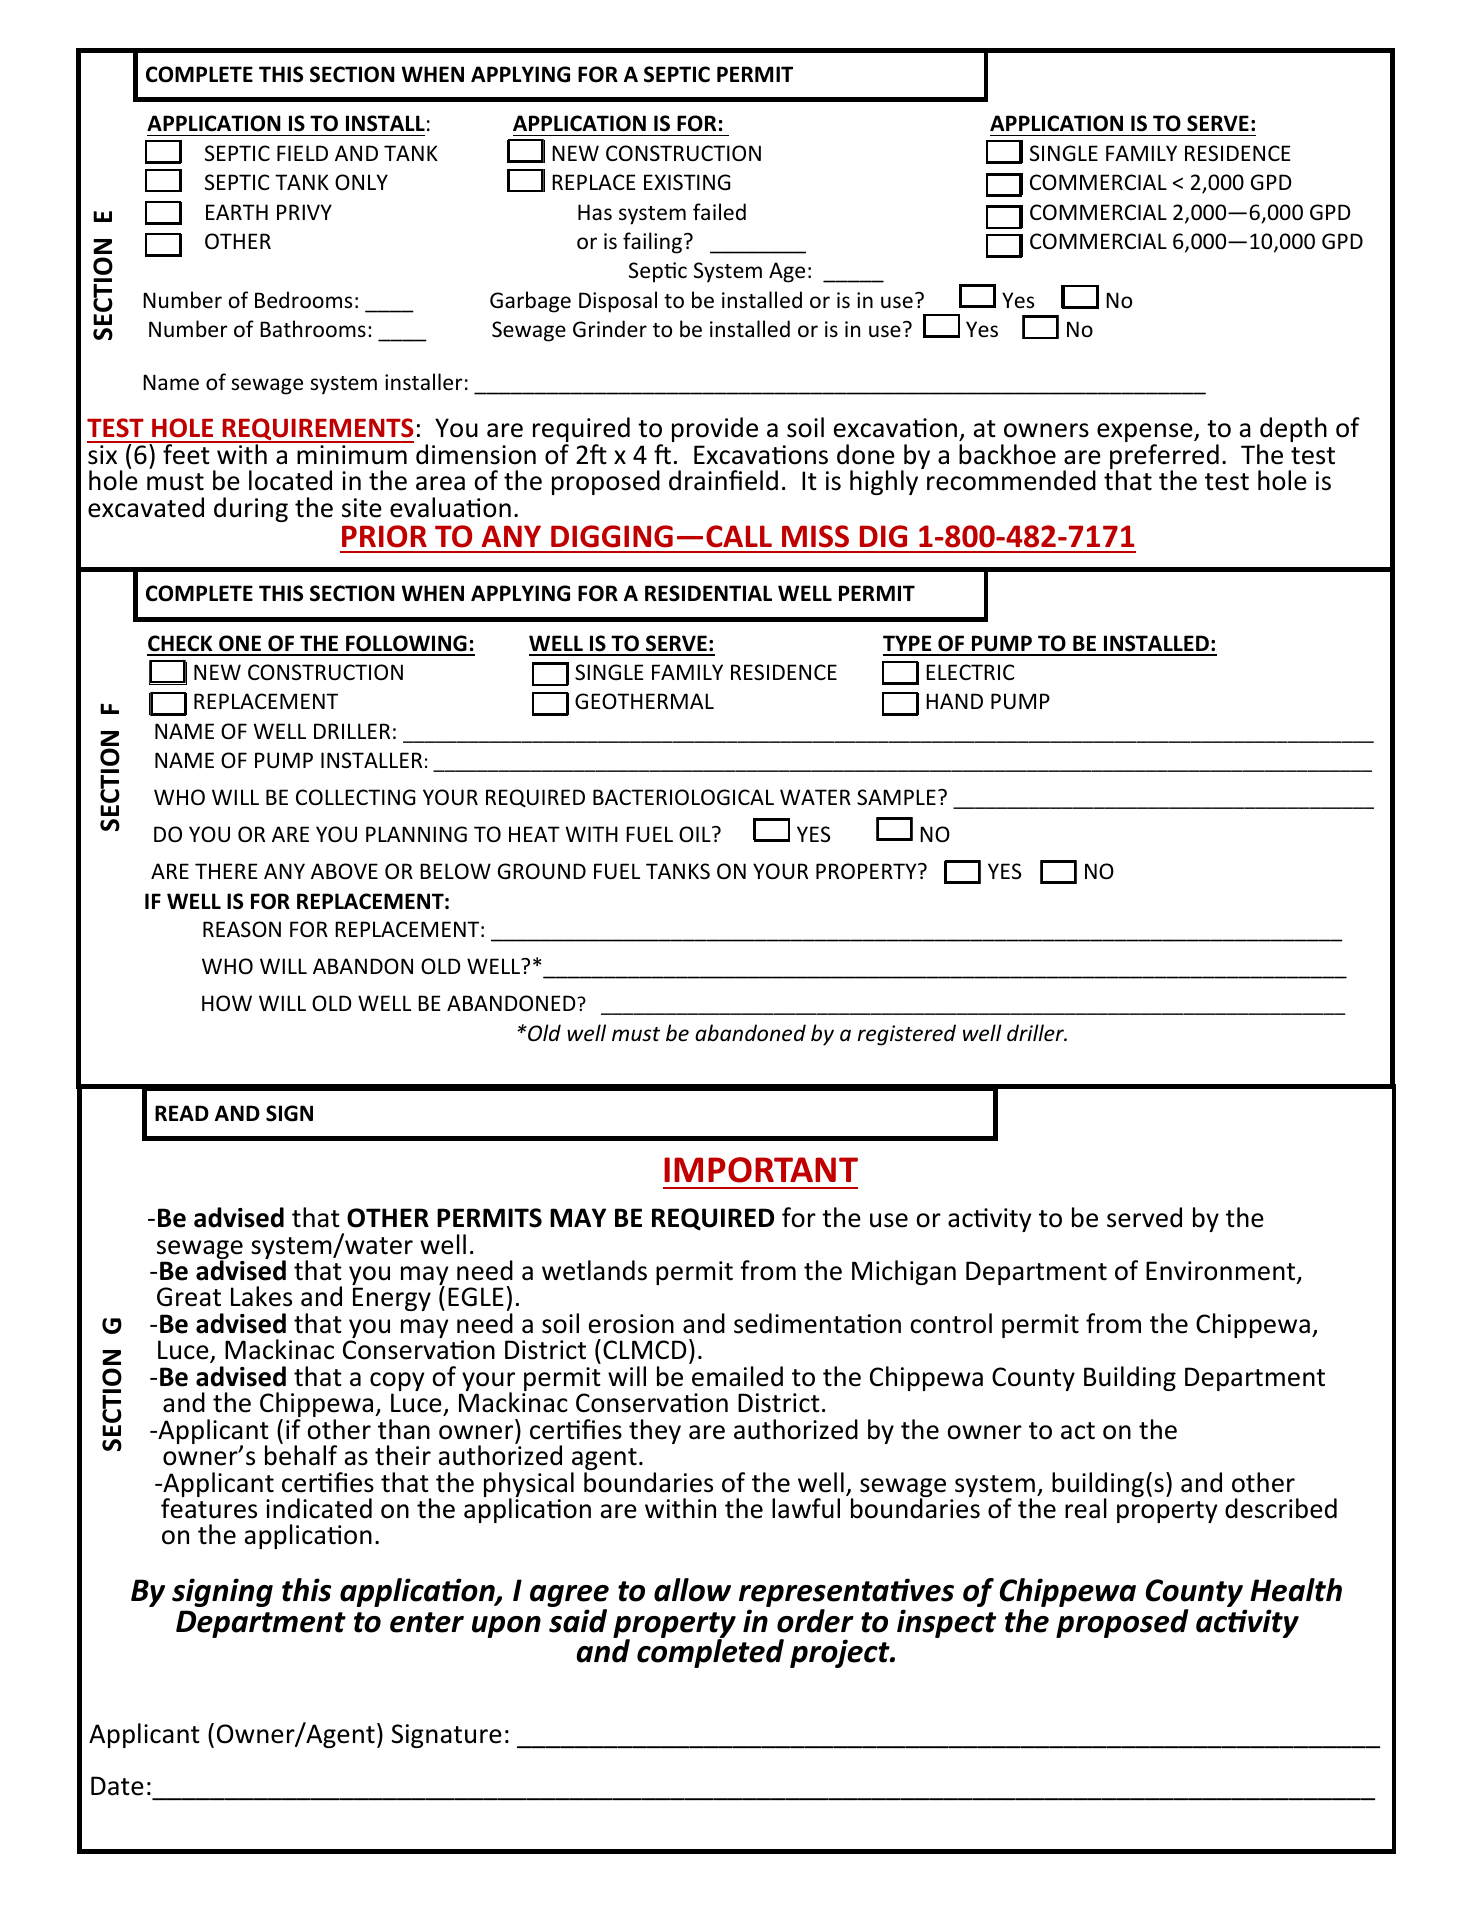 The height and width of the page is (1906, 1473). What do you see at coordinates (692, 1590) in the page?
I see `allow` at bounding box center [692, 1590].
